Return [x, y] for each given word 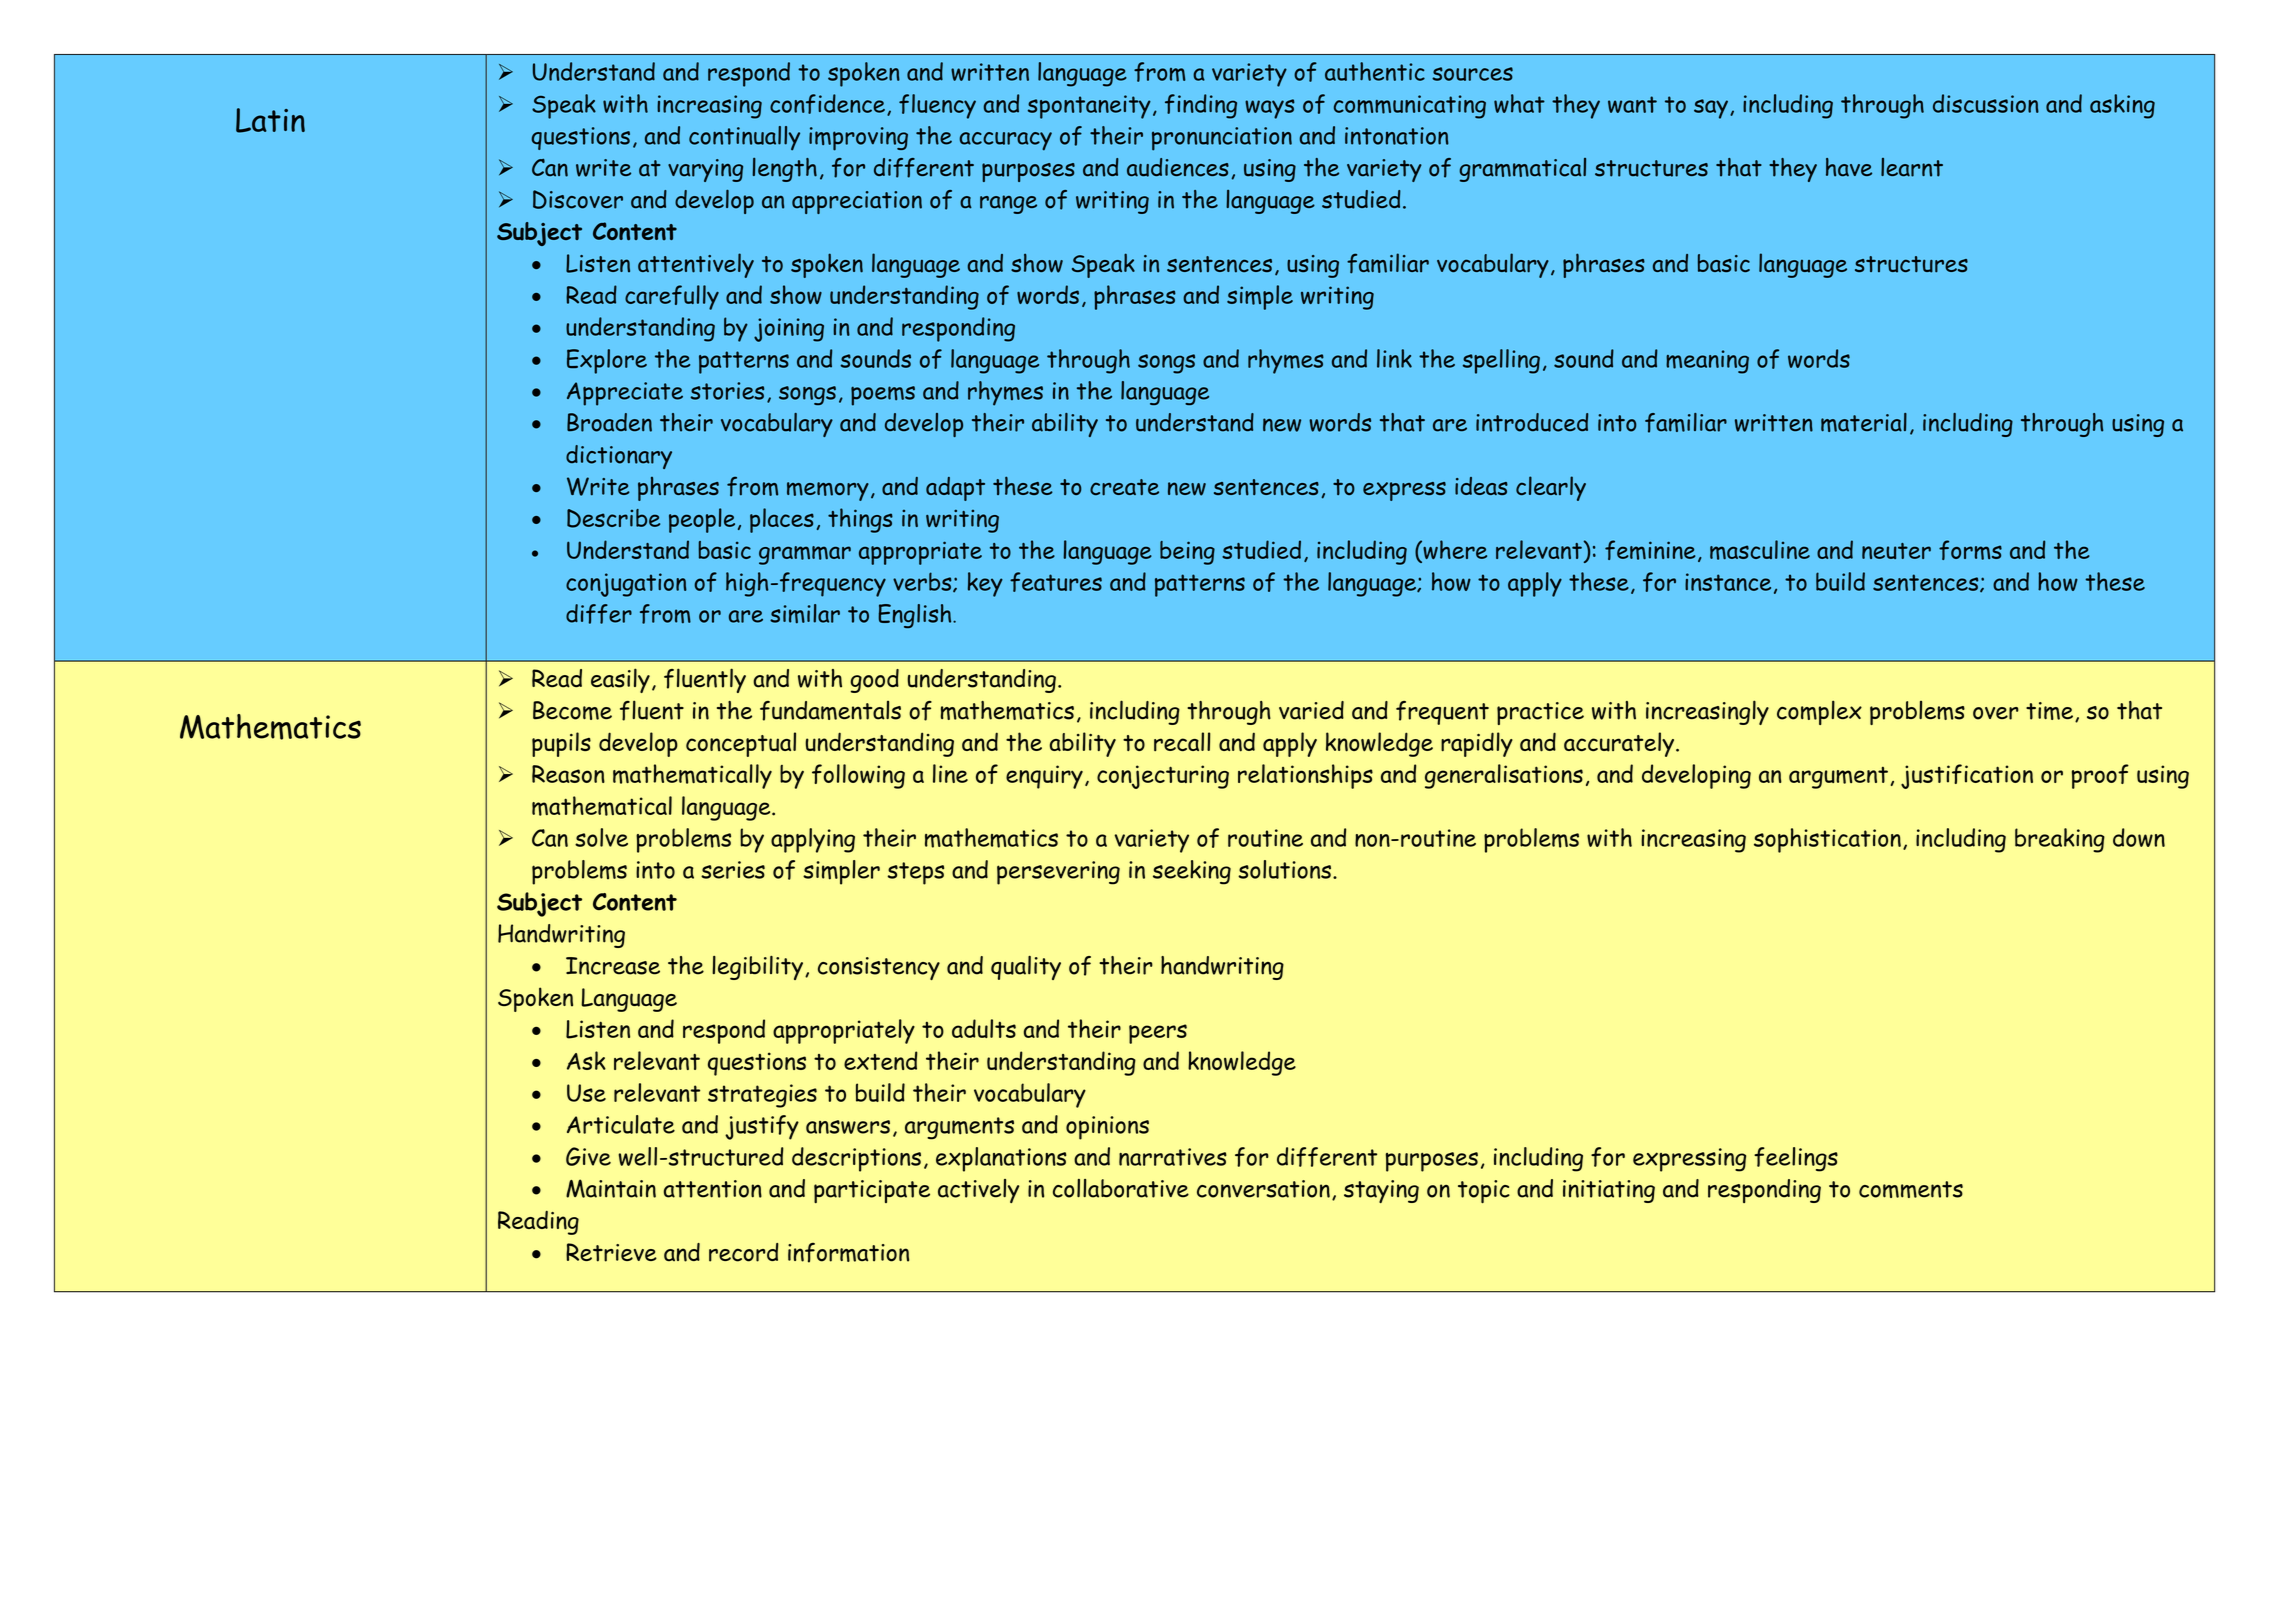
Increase [613, 966]
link [1394, 358]
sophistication [1827, 840]
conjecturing [1163, 777]
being [1187, 553]
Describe [613, 518]
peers [1158, 1034]
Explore [607, 361]
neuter [1896, 551]
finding [1201, 106]
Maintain [611, 1188]
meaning [1707, 362]
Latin [270, 120]
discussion [1986, 103]
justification [1967, 776]
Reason [568, 774]
